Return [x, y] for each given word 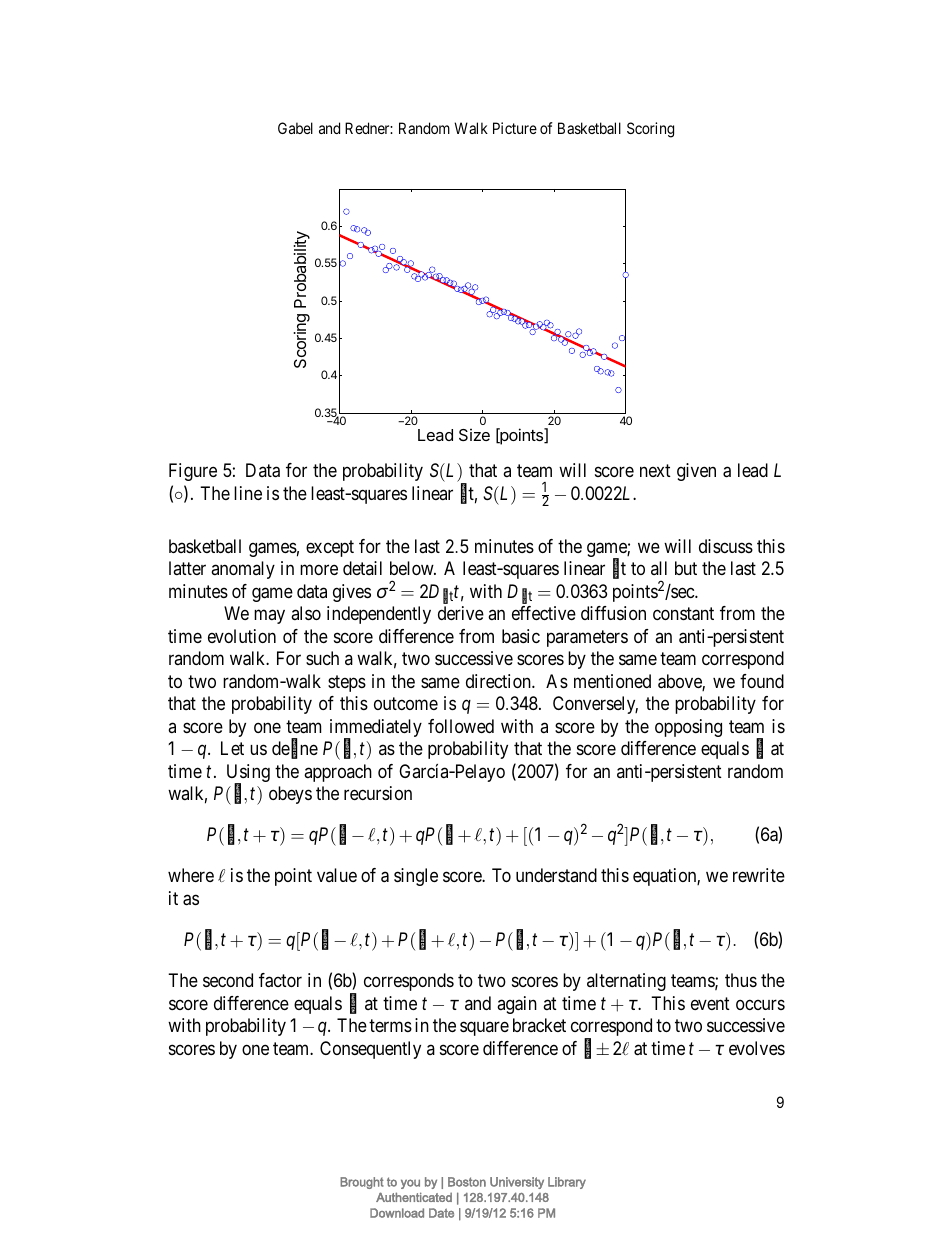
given [696, 472]
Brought [362, 1183]
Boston [467, 1182]
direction [499, 681]
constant [683, 614]
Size [474, 434]
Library [567, 1183]
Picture [515, 128]
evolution [242, 636]
